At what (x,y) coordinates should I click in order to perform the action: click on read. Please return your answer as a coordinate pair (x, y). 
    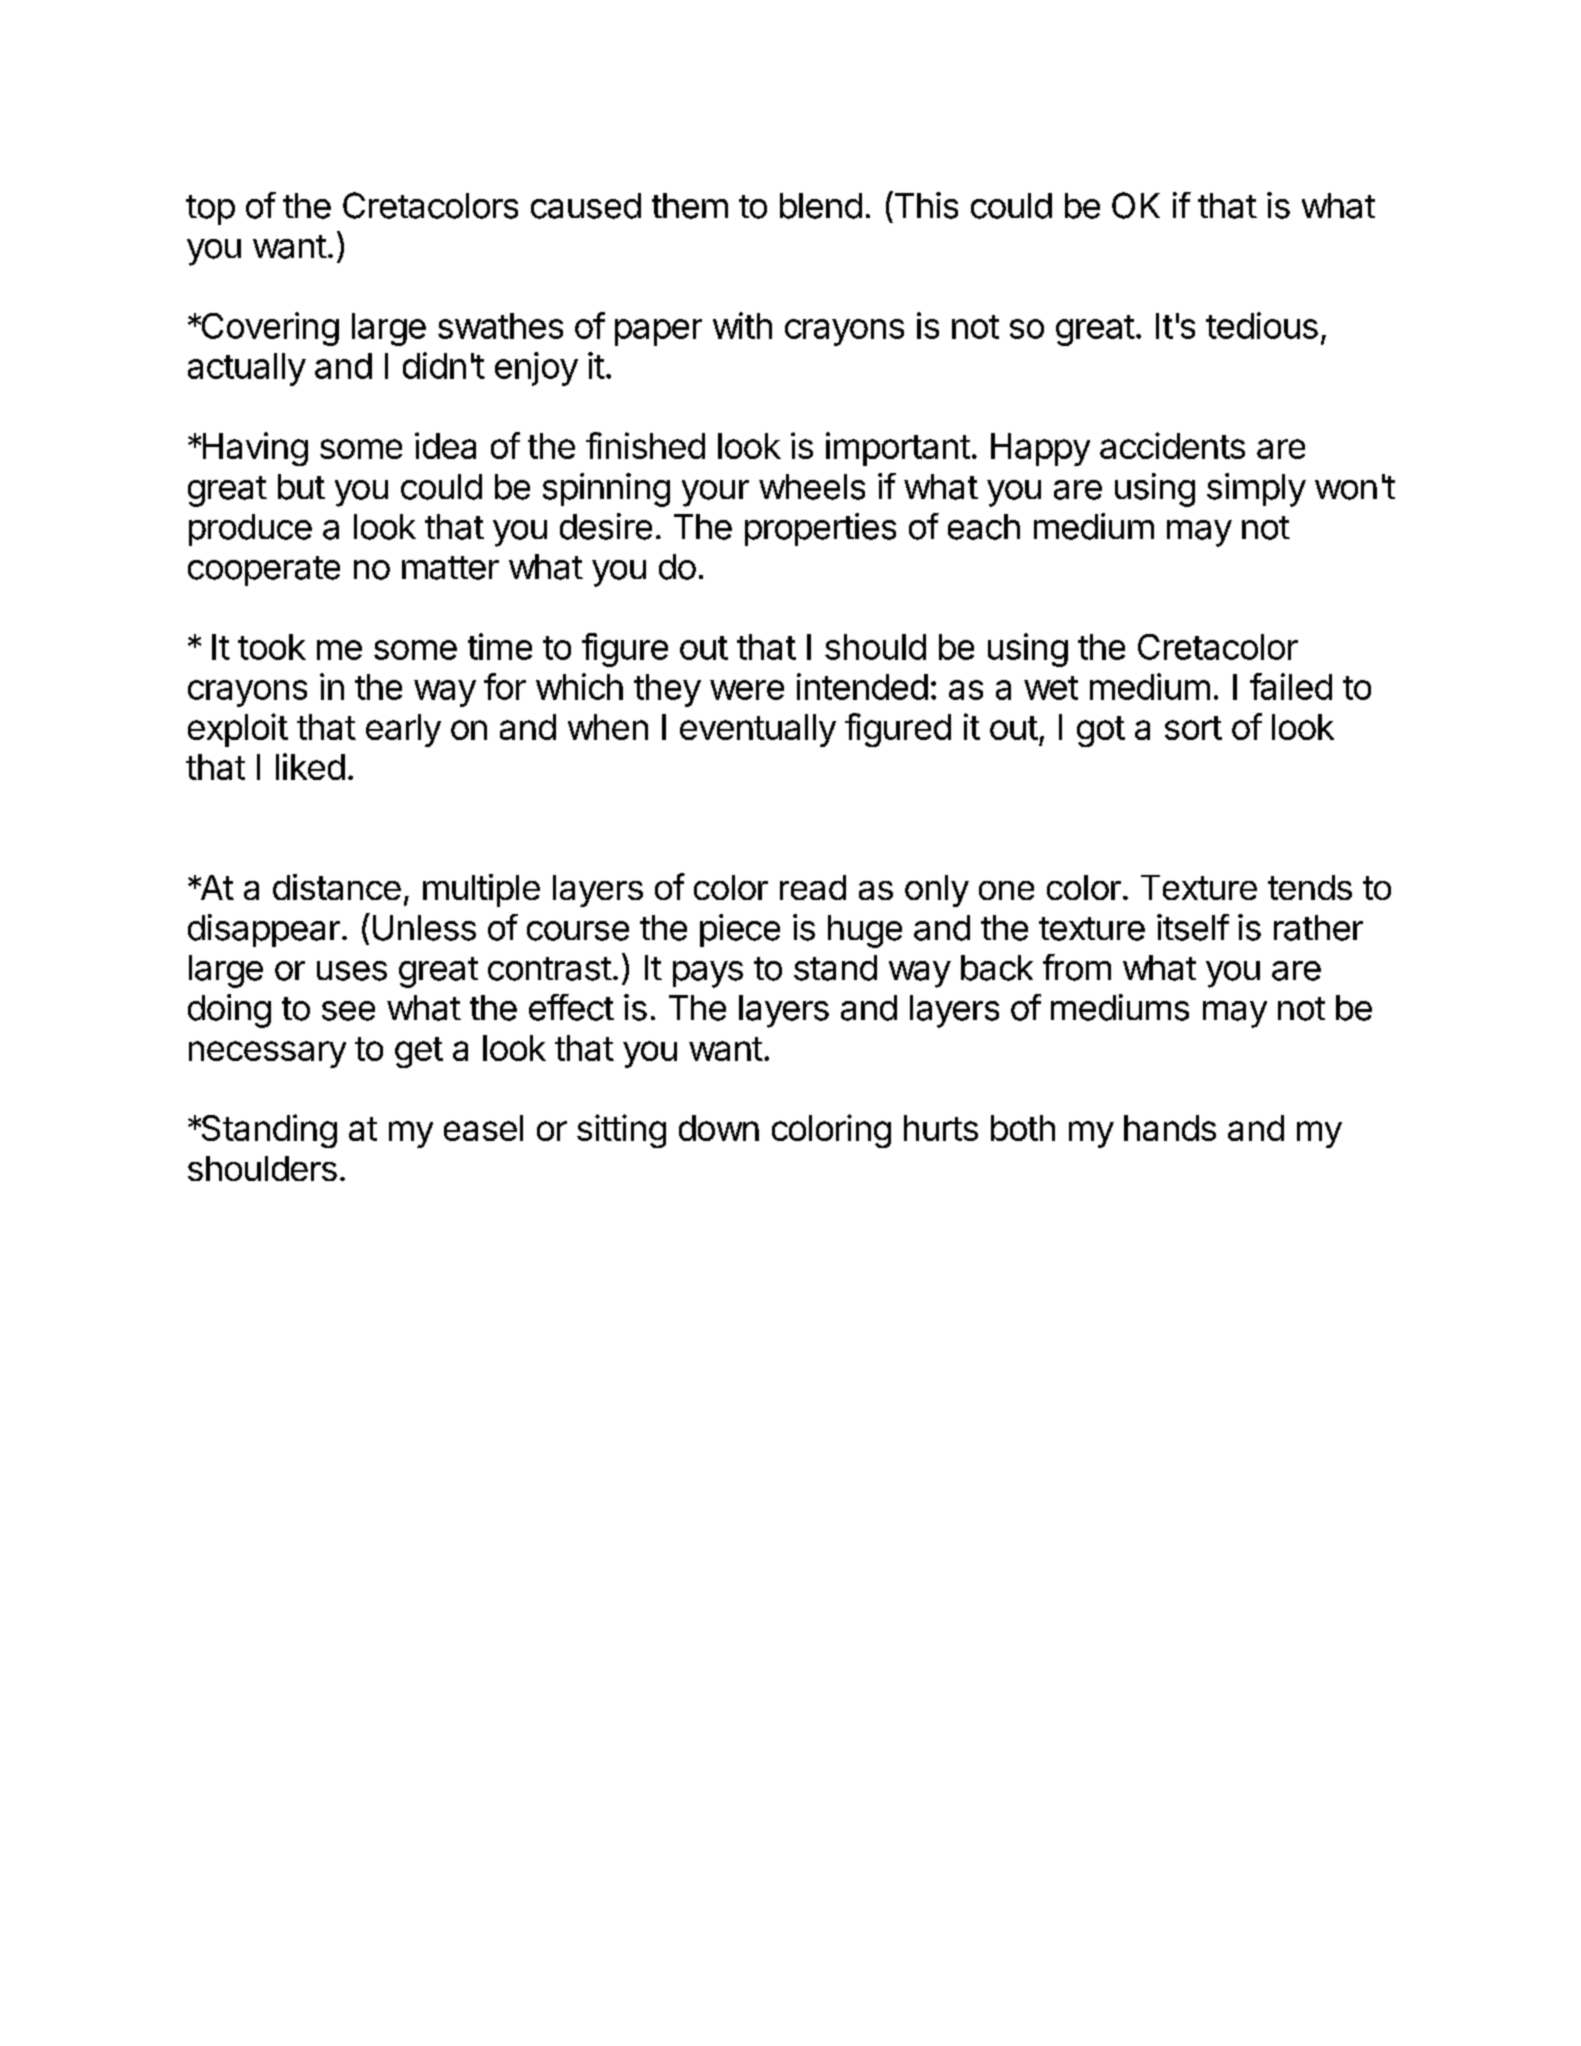
    Looking at the image, I should click on (813, 887).
